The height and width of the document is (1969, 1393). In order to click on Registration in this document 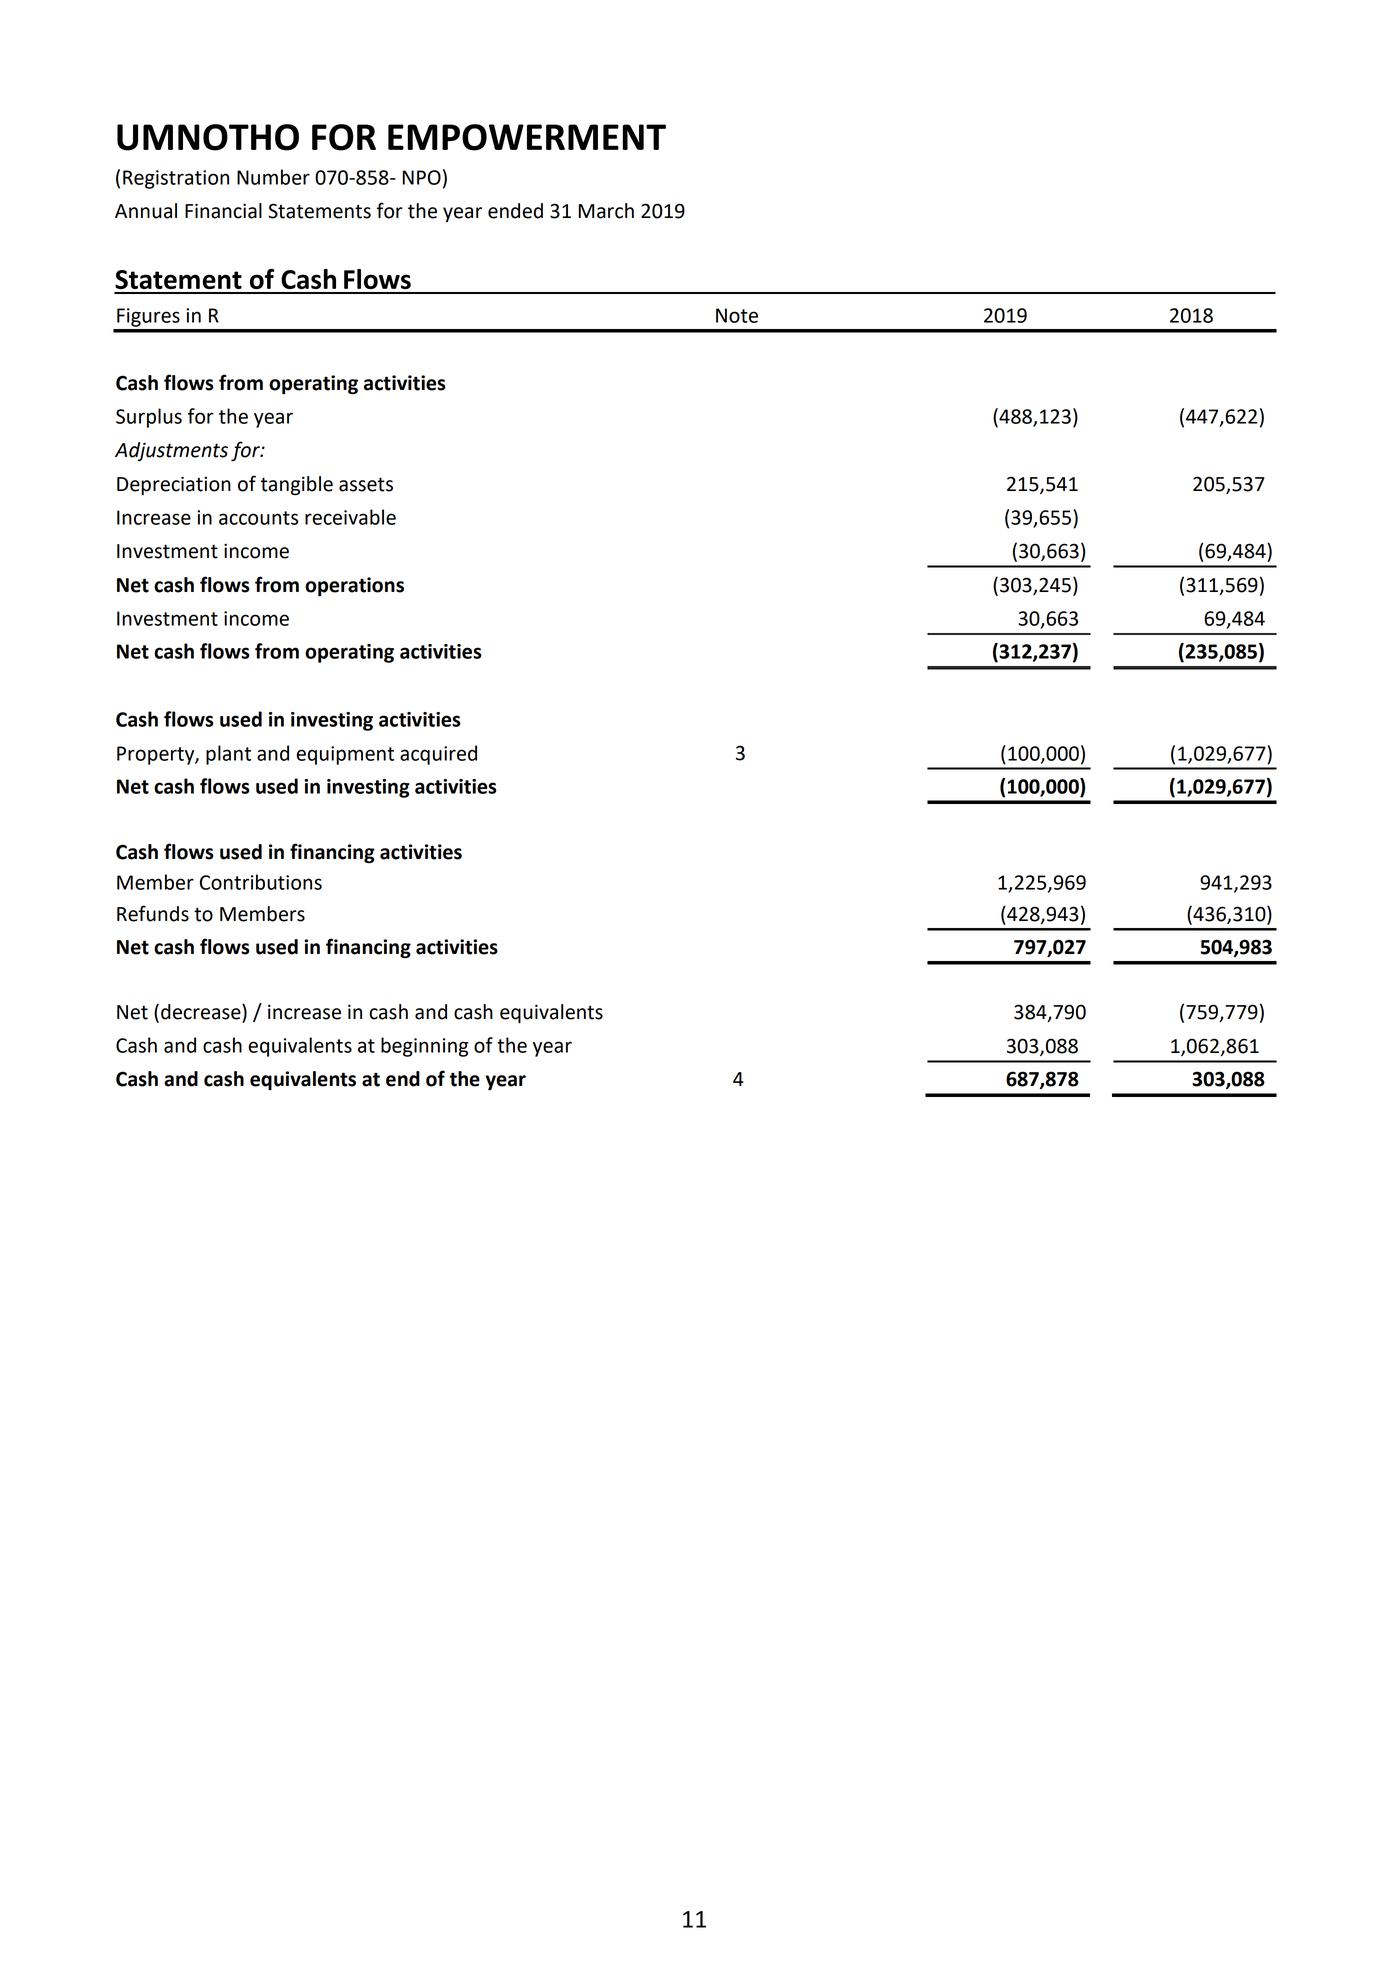, I will do `click(176, 179)`.
